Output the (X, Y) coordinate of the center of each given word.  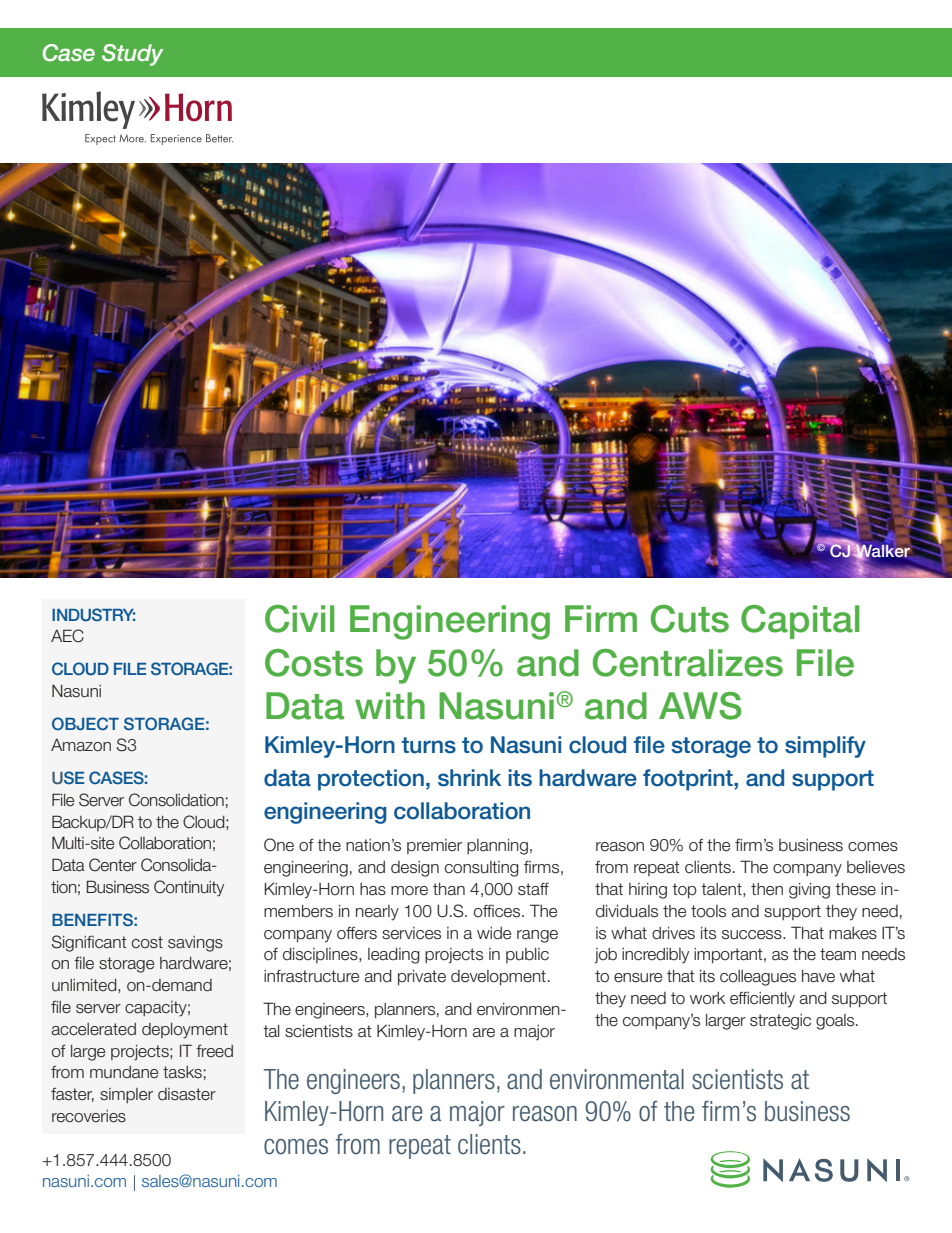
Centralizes (688, 663)
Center (113, 865)
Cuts (690, 619)
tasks (182, 1072)
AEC (67, 636)
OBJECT (85, 724)
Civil (300, 619)
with (390, 705)
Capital (800, 622)
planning (497, 847)
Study (132, 55)
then (767, 889)
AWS (700, 706)
